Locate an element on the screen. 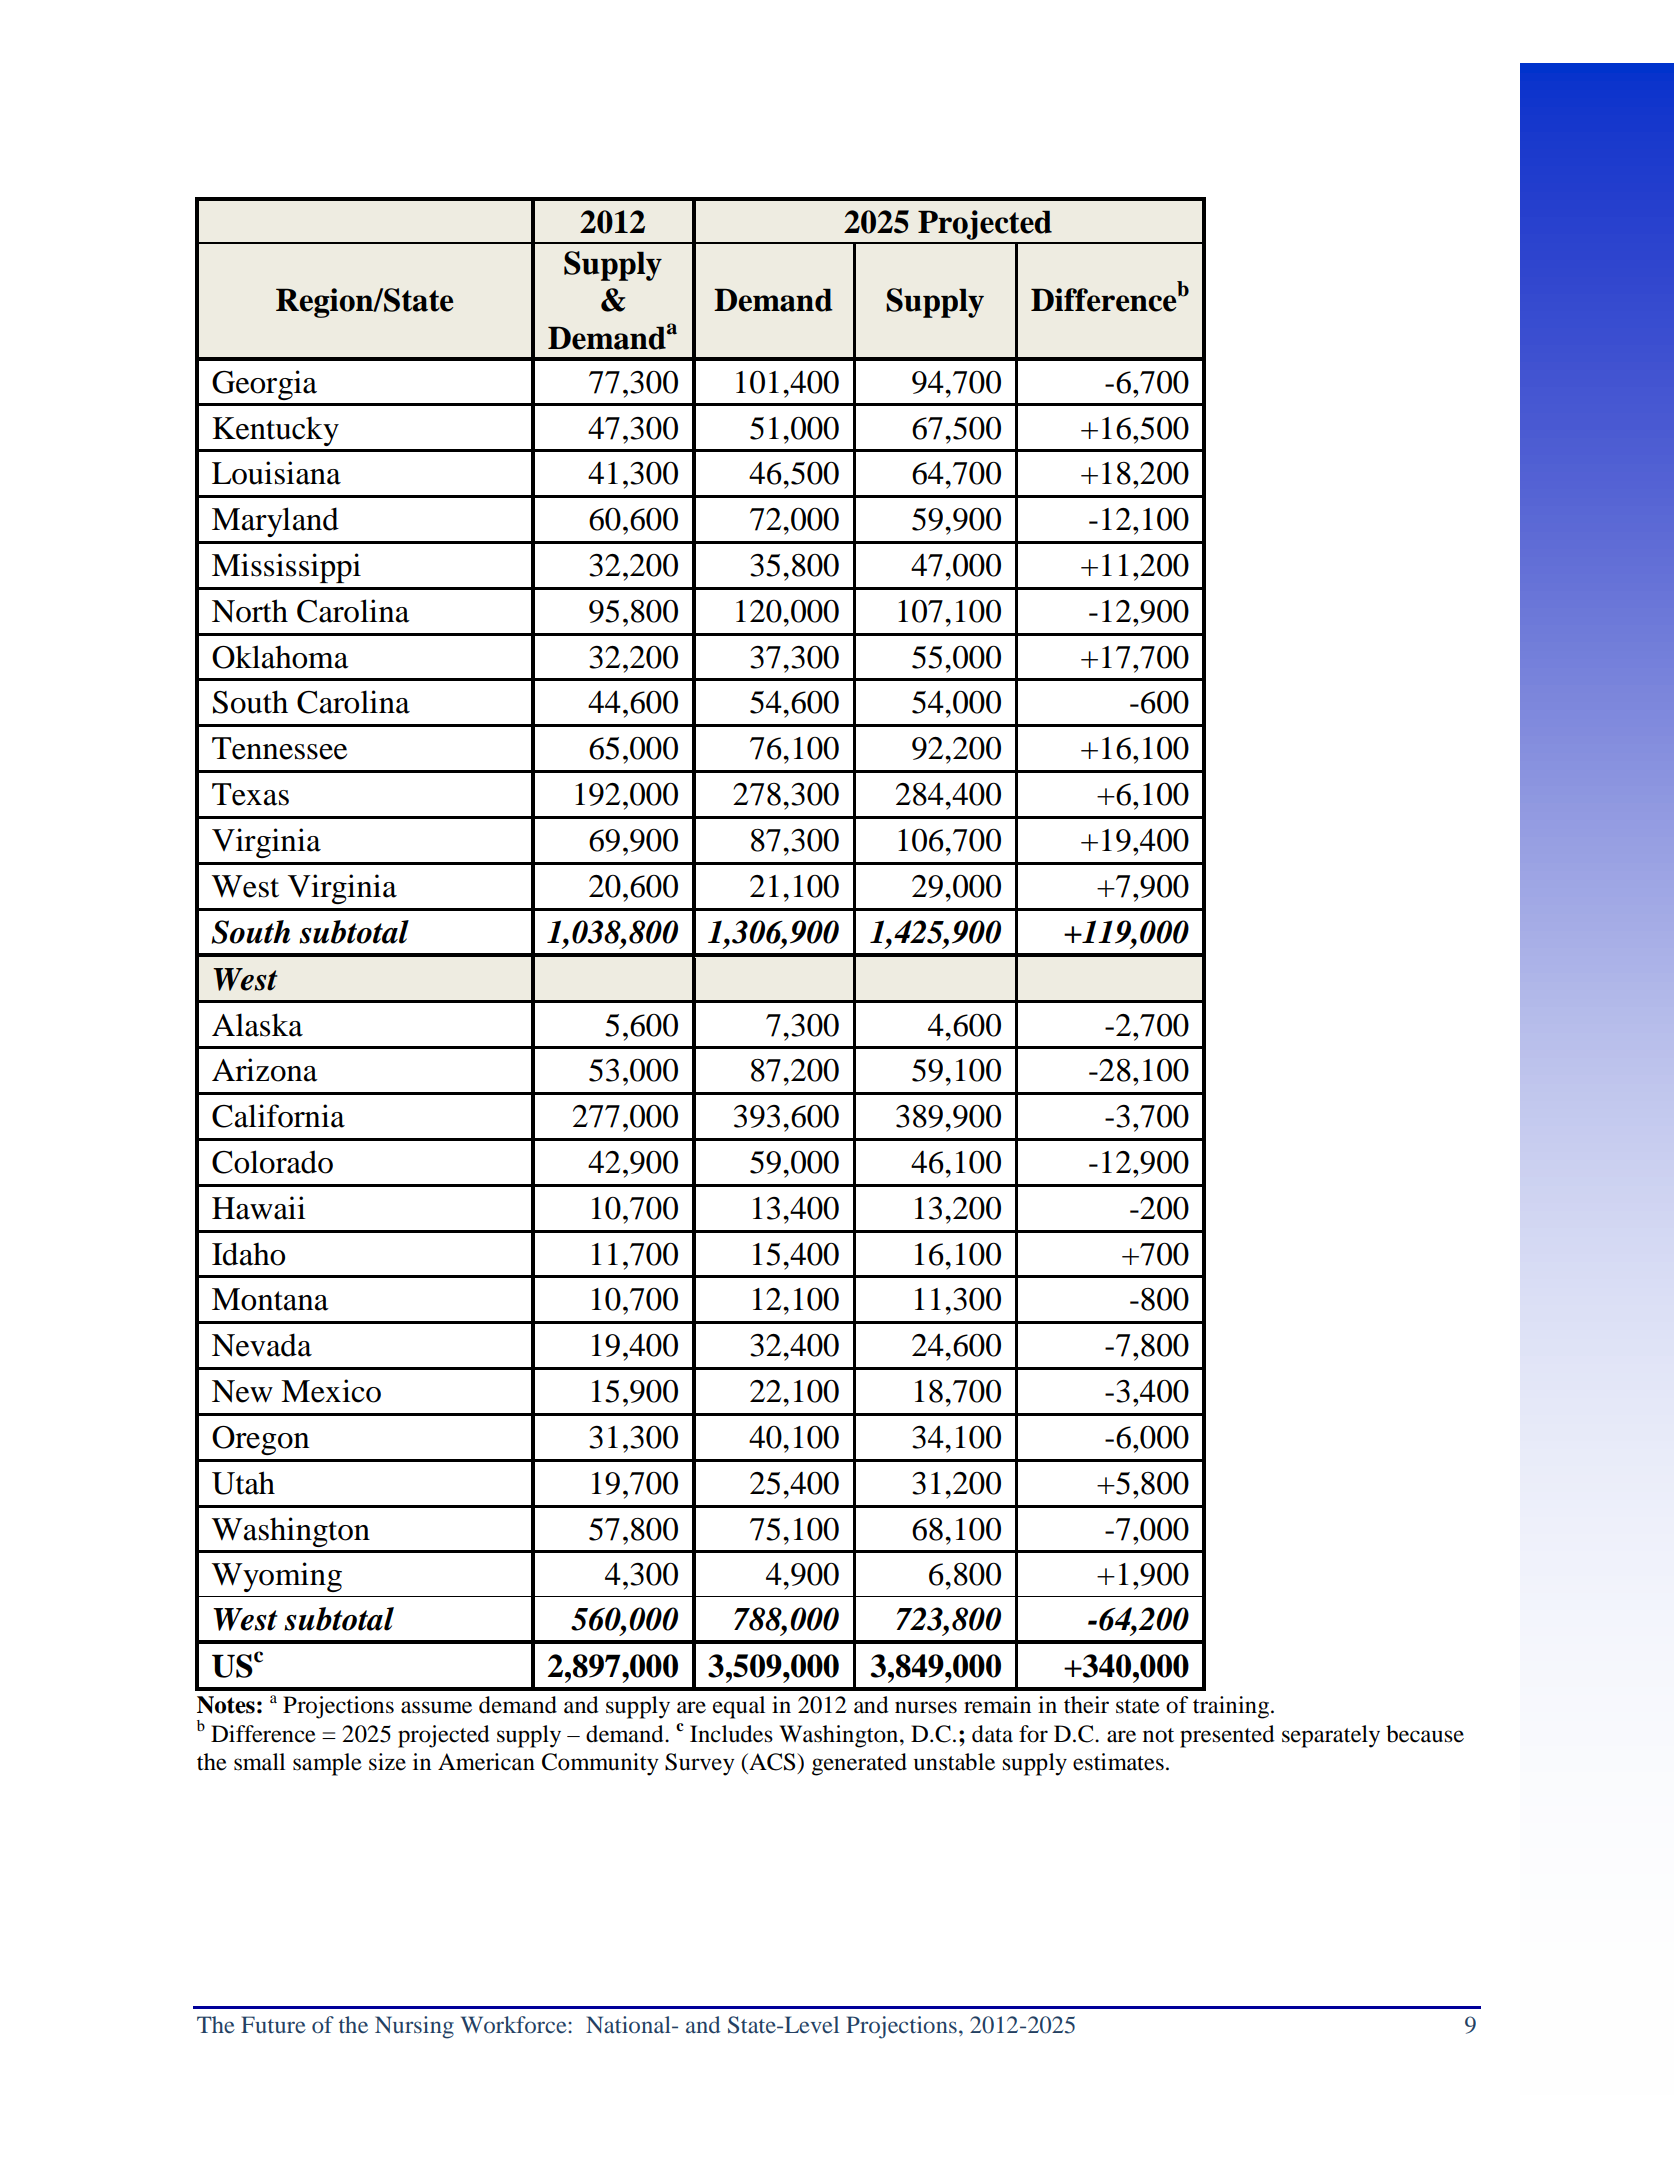 The image size is (1674, 2166). Kentucky is located at coordinates (275, 431).
